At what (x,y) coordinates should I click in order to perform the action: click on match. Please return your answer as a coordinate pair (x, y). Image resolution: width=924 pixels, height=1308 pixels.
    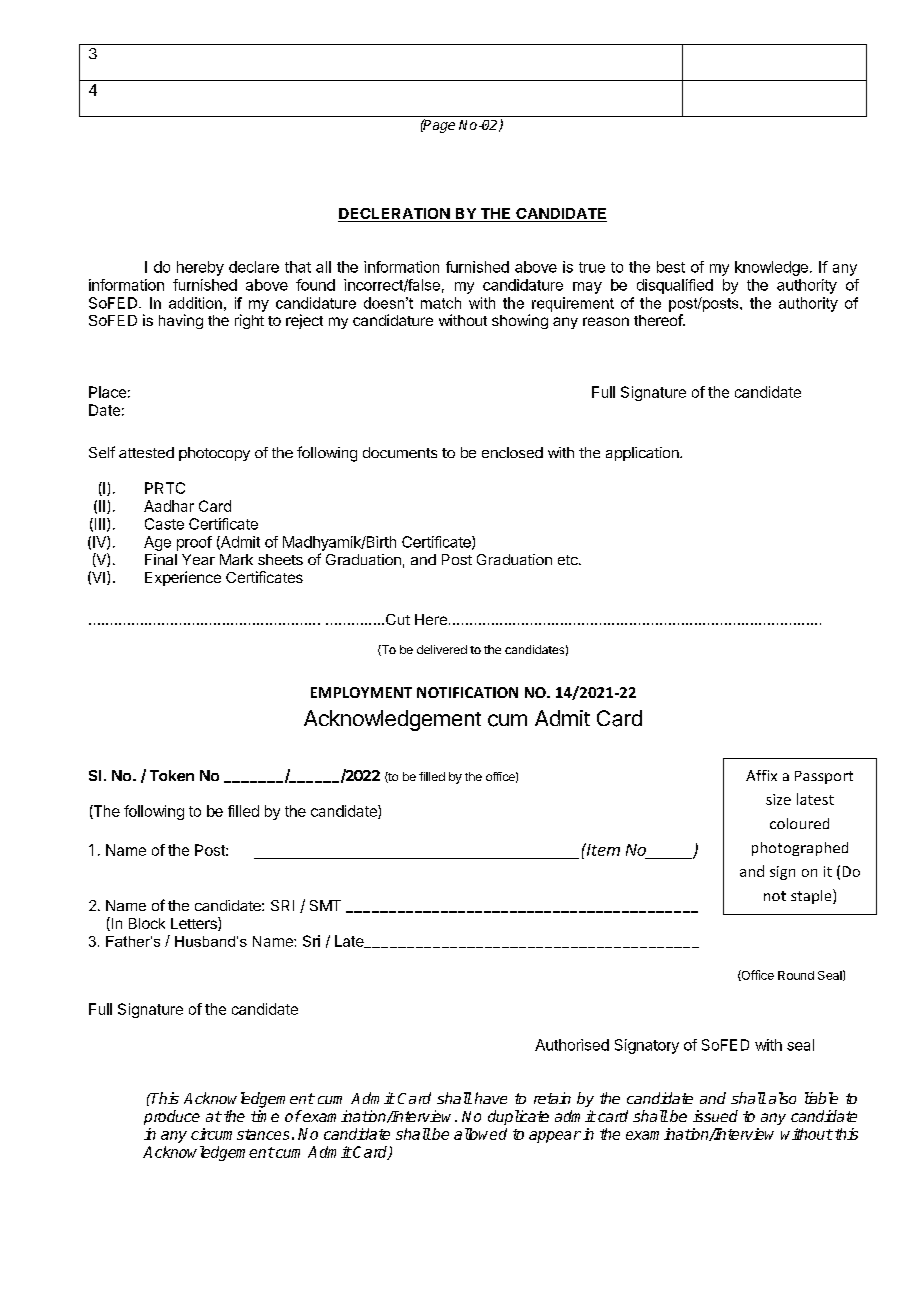
    Looking at the image, I should click on (441, 303).
